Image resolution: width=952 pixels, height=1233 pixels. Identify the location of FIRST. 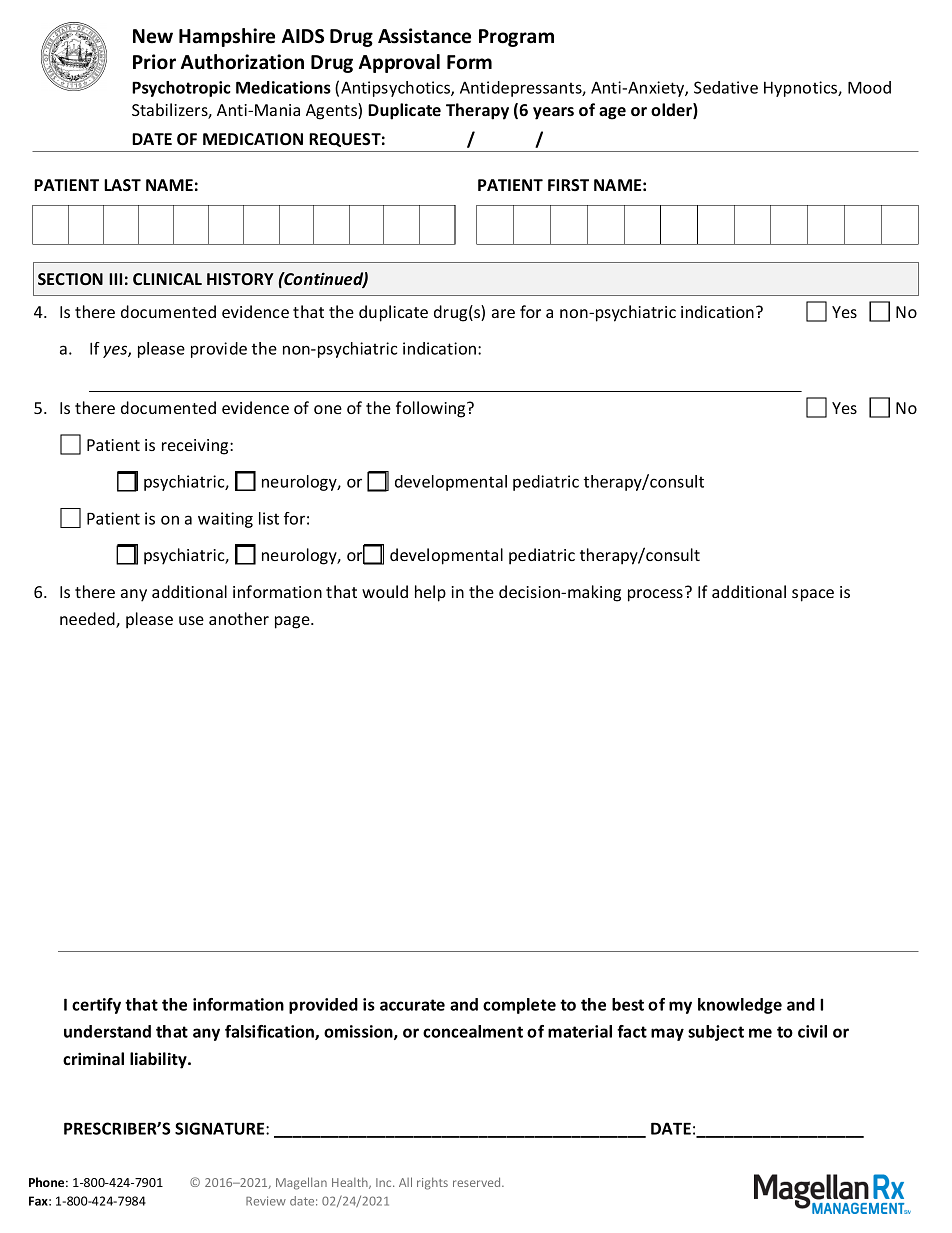
(568, 185).
